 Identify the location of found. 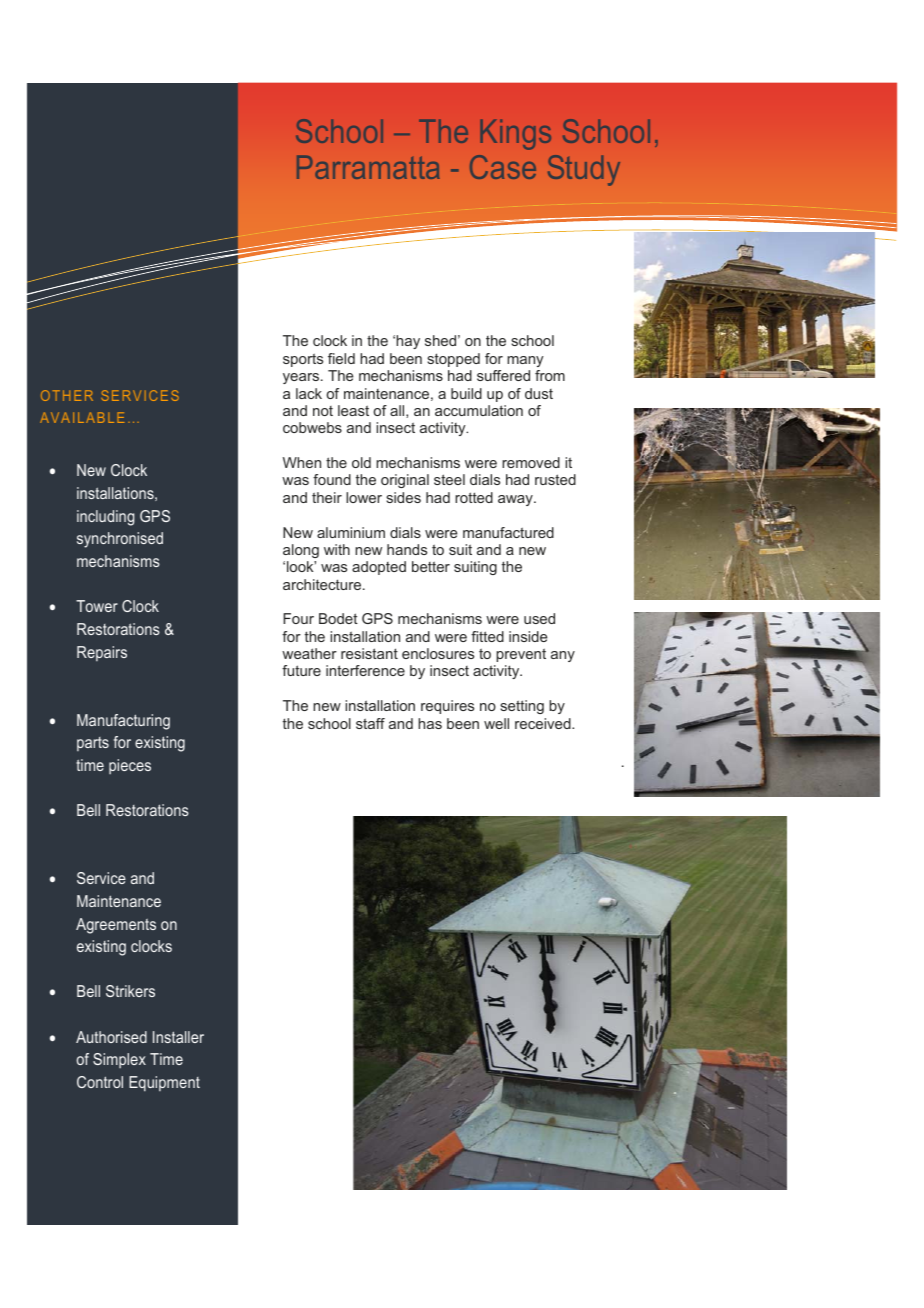
(332, 479).
